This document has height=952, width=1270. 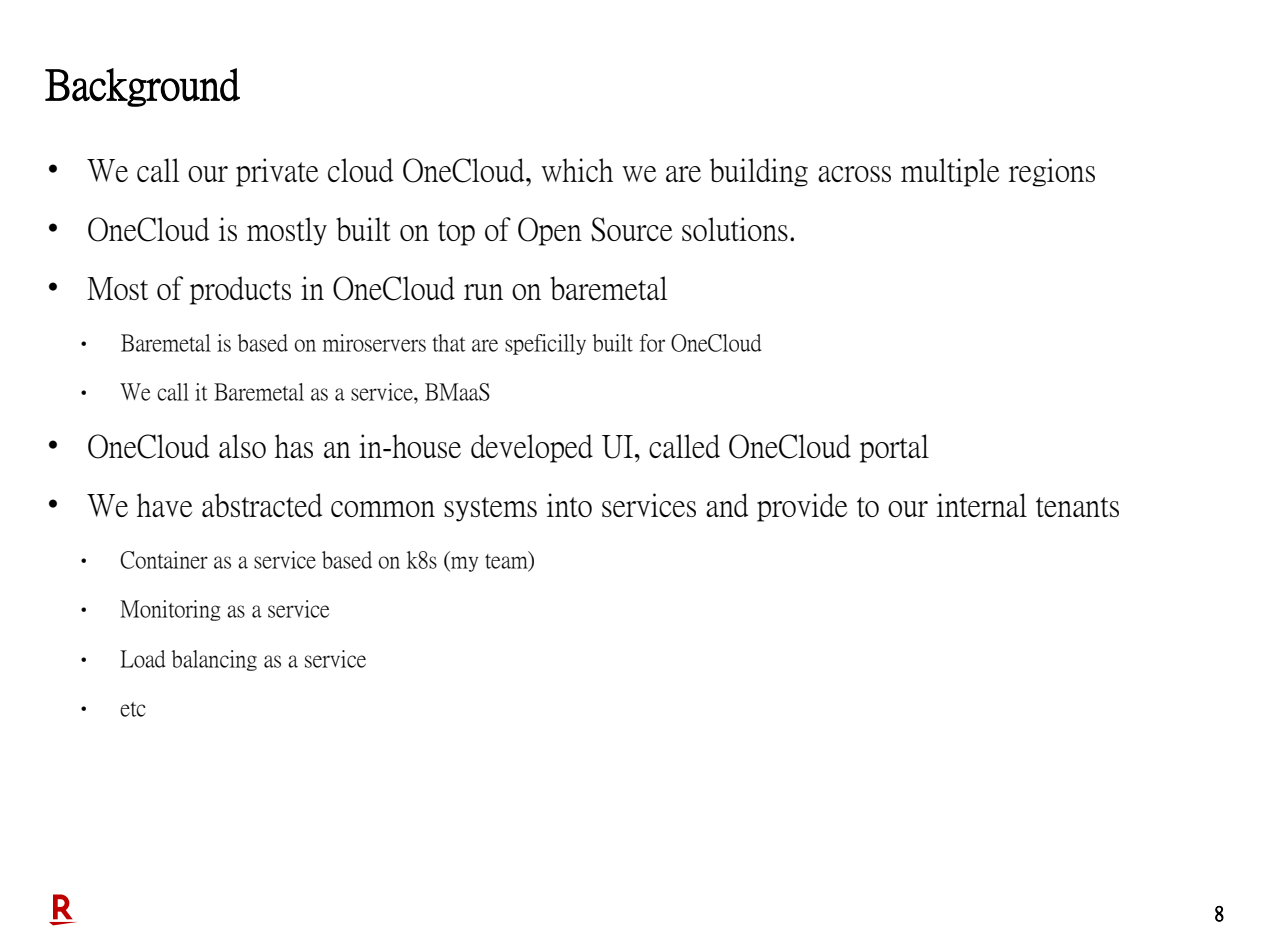 I want to click on balancing, so click(x=214, y=660).
